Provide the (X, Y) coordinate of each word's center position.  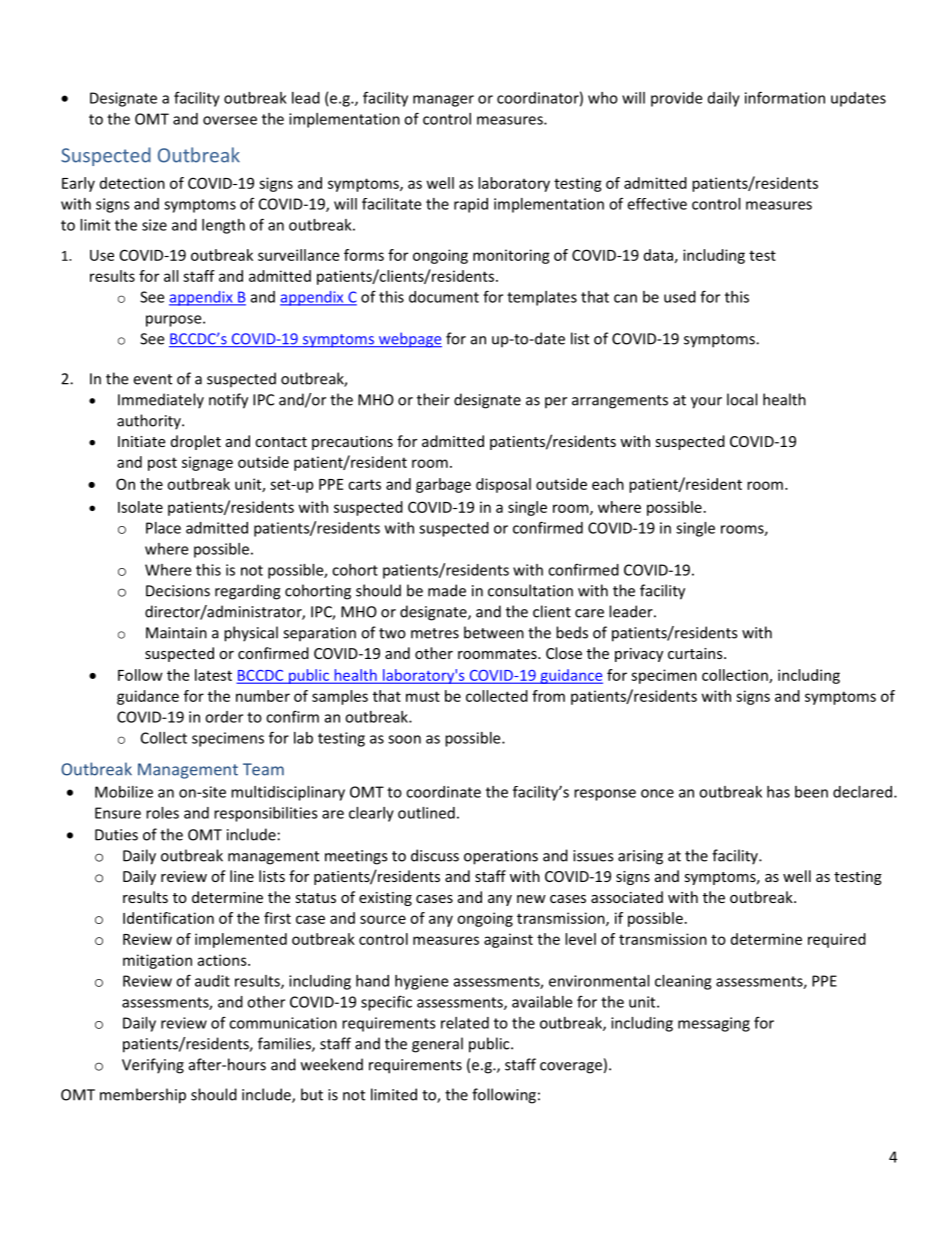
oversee (230, 120)
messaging (714, 1024)
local (742, 399)
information (785, 97)
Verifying (153, 1066)
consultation (530, 590)
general (437, 1045)
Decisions (178, 591)
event (152, 379)
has (778, 792)
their (433, 399)
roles (162, 813)
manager (443, 101)
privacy (639, 655)
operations (501, 857)
